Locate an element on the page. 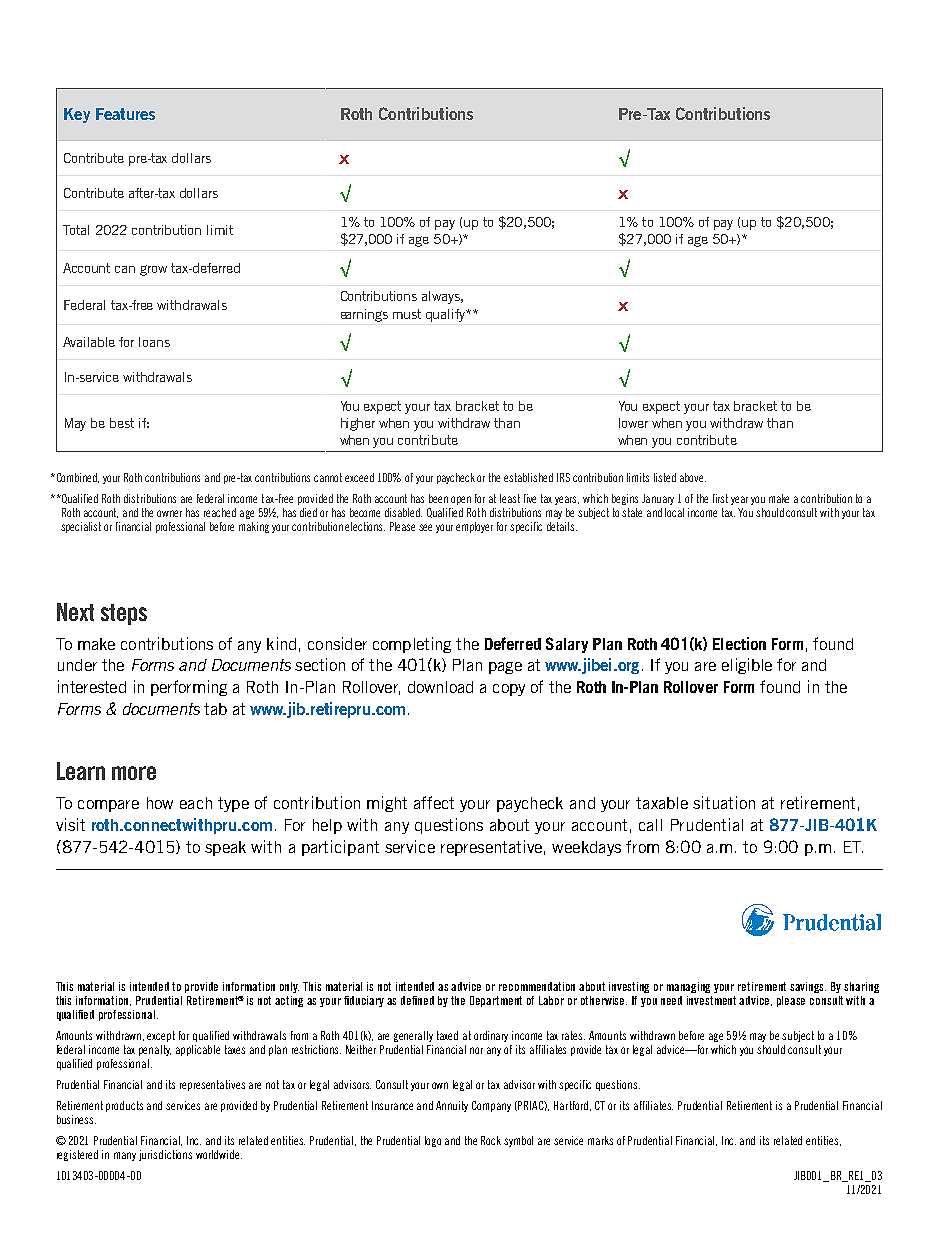 The width and height of the document is (952, 1233). situation is located at coordinates (724, 802).
